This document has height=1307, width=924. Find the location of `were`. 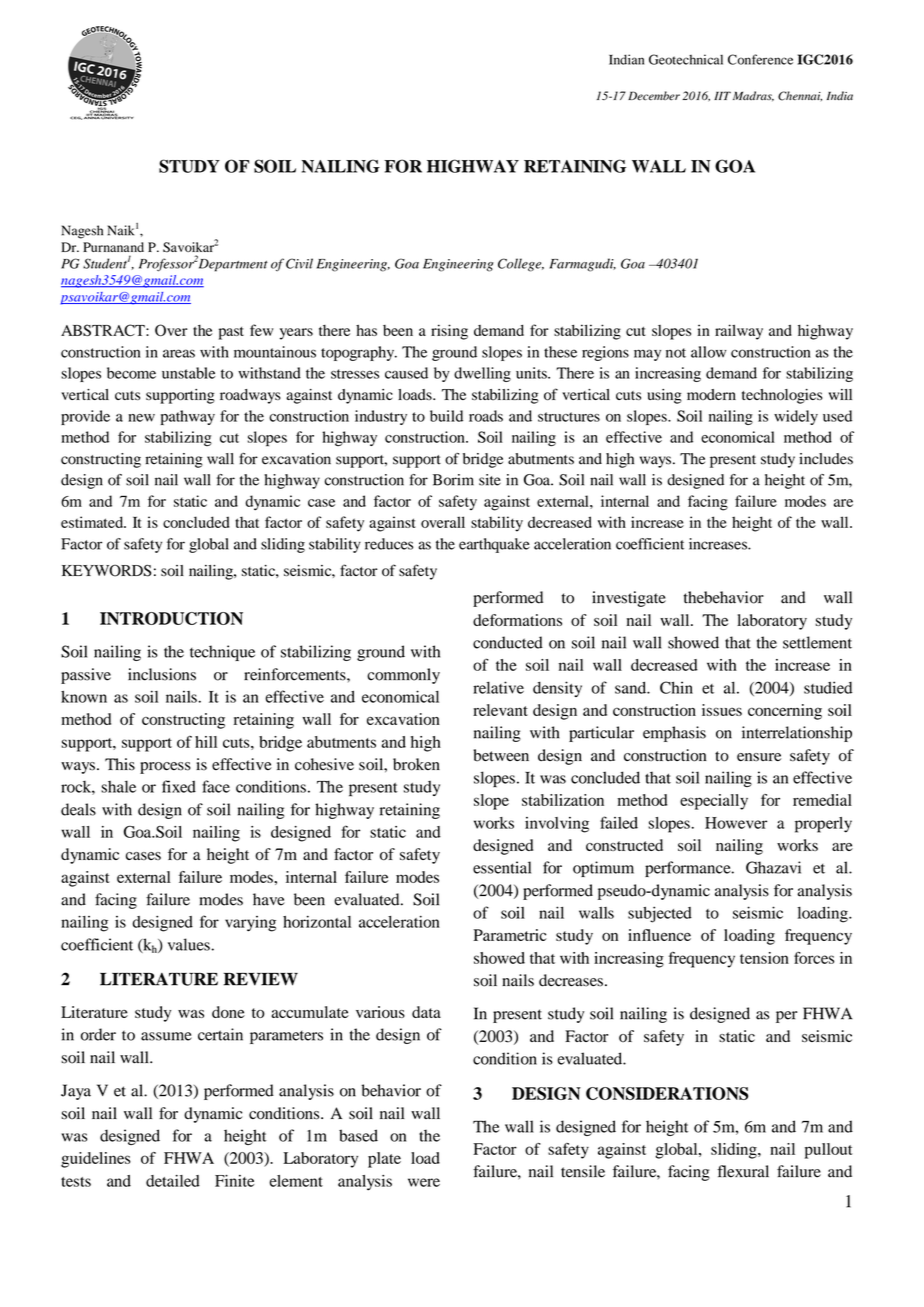

were is located at coordinates (424, 1182).
